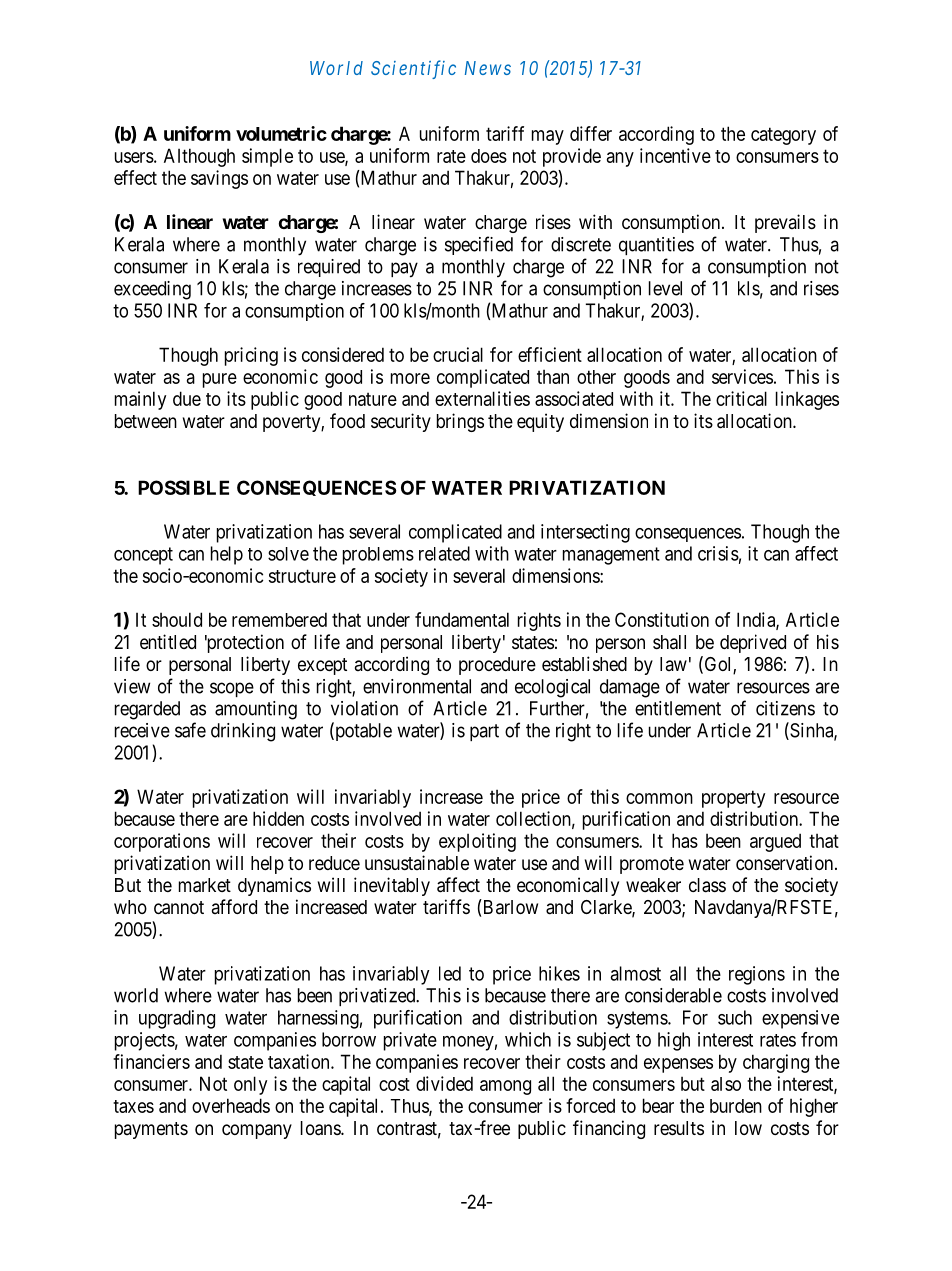 The height and width of the screenshot is (1271, 952). Describe the element at coordinates (177, 619) in the screenshot. I see `should` at that location.
